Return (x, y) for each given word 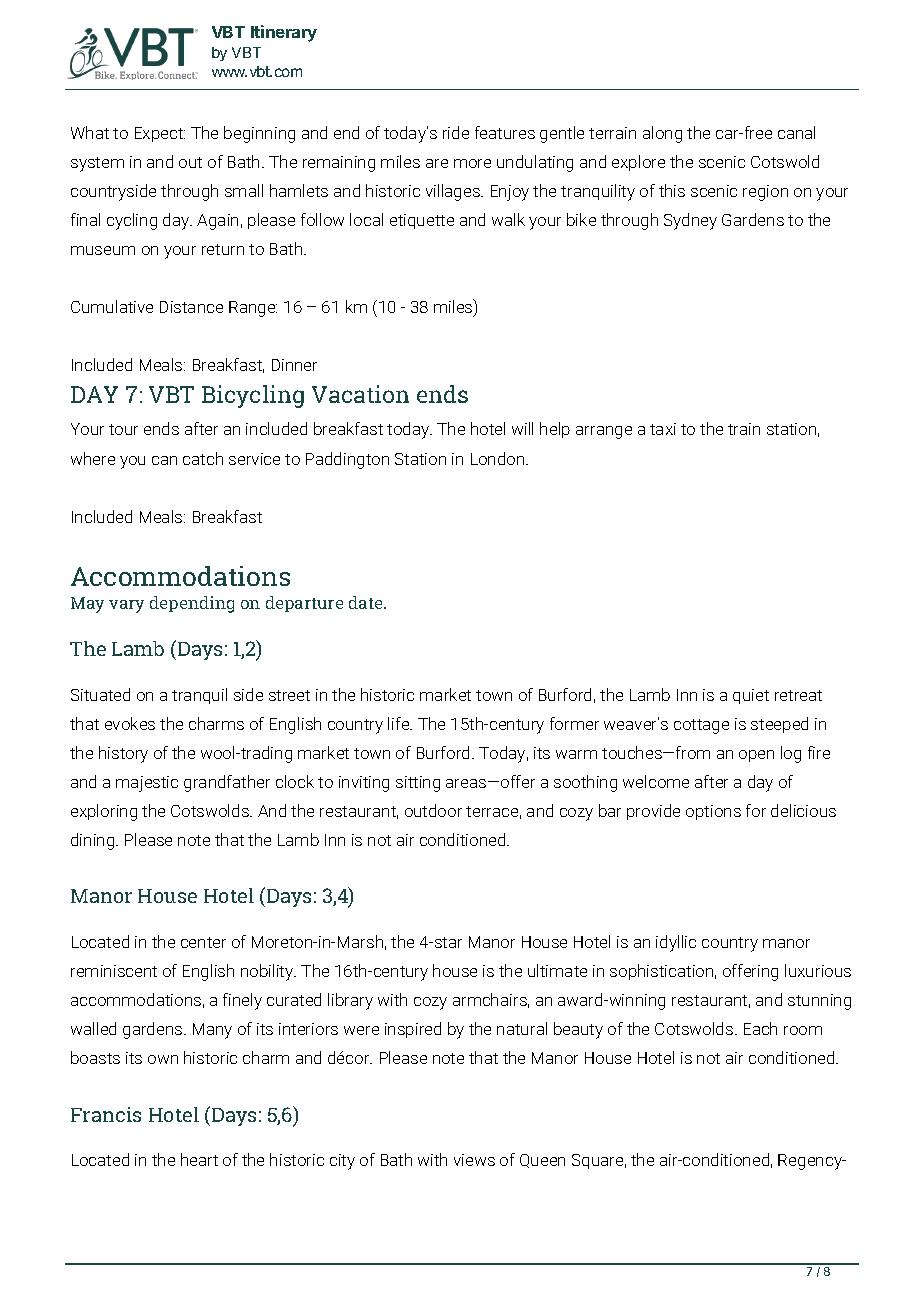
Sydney (690, 221)
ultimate (557, 970)
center (203, 942)
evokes (130, 723)
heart (199, 1159)
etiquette (422, 221)
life (400, 723)
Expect (160, 134)
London (499, 458)
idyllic (676, 943)
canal (796, 132)
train (744, 429)
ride (456, 132)
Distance (191, 307)
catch (203, 458)
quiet (751, 696)
